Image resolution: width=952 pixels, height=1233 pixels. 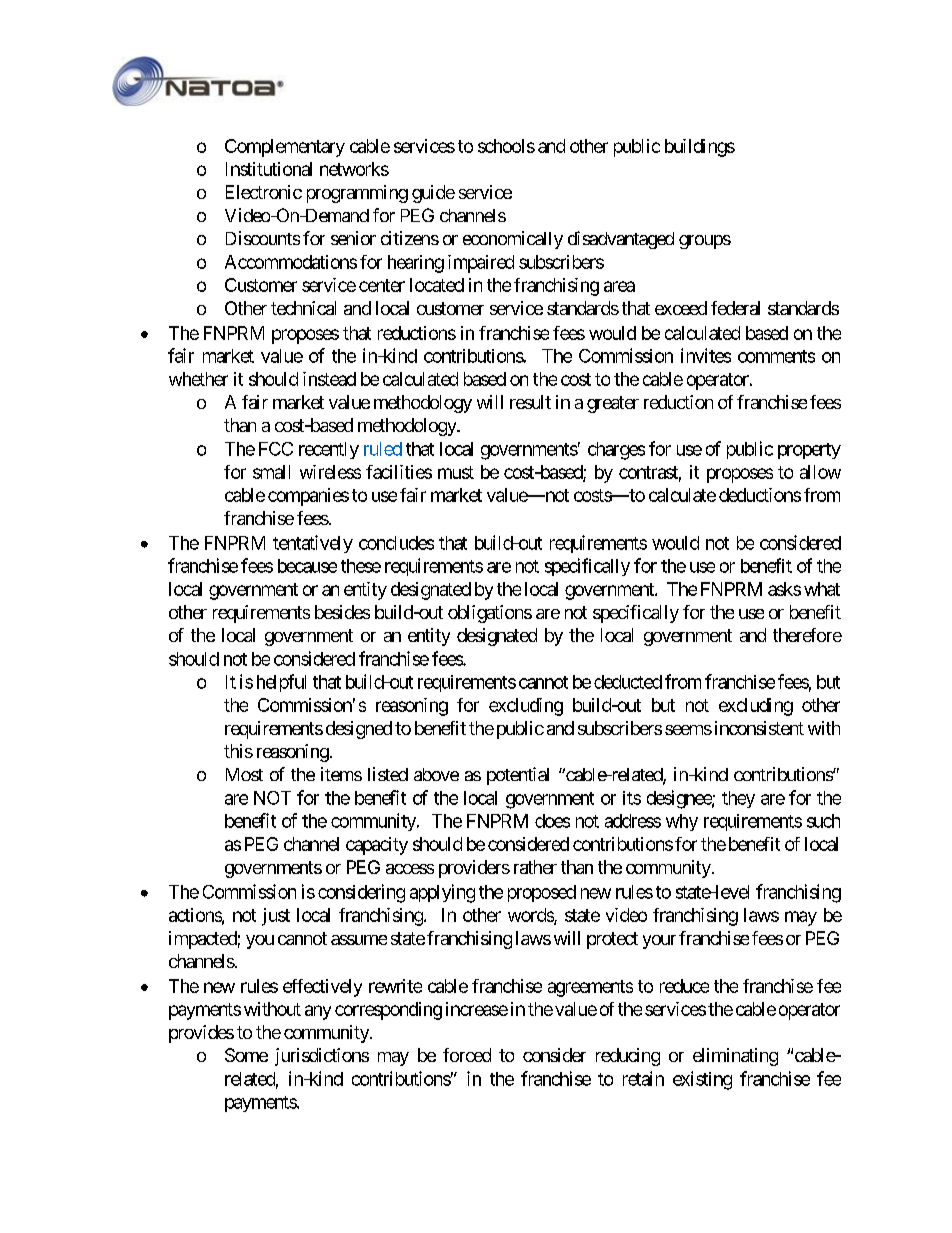 I want to click on groups, so click(x=705, y=242).
